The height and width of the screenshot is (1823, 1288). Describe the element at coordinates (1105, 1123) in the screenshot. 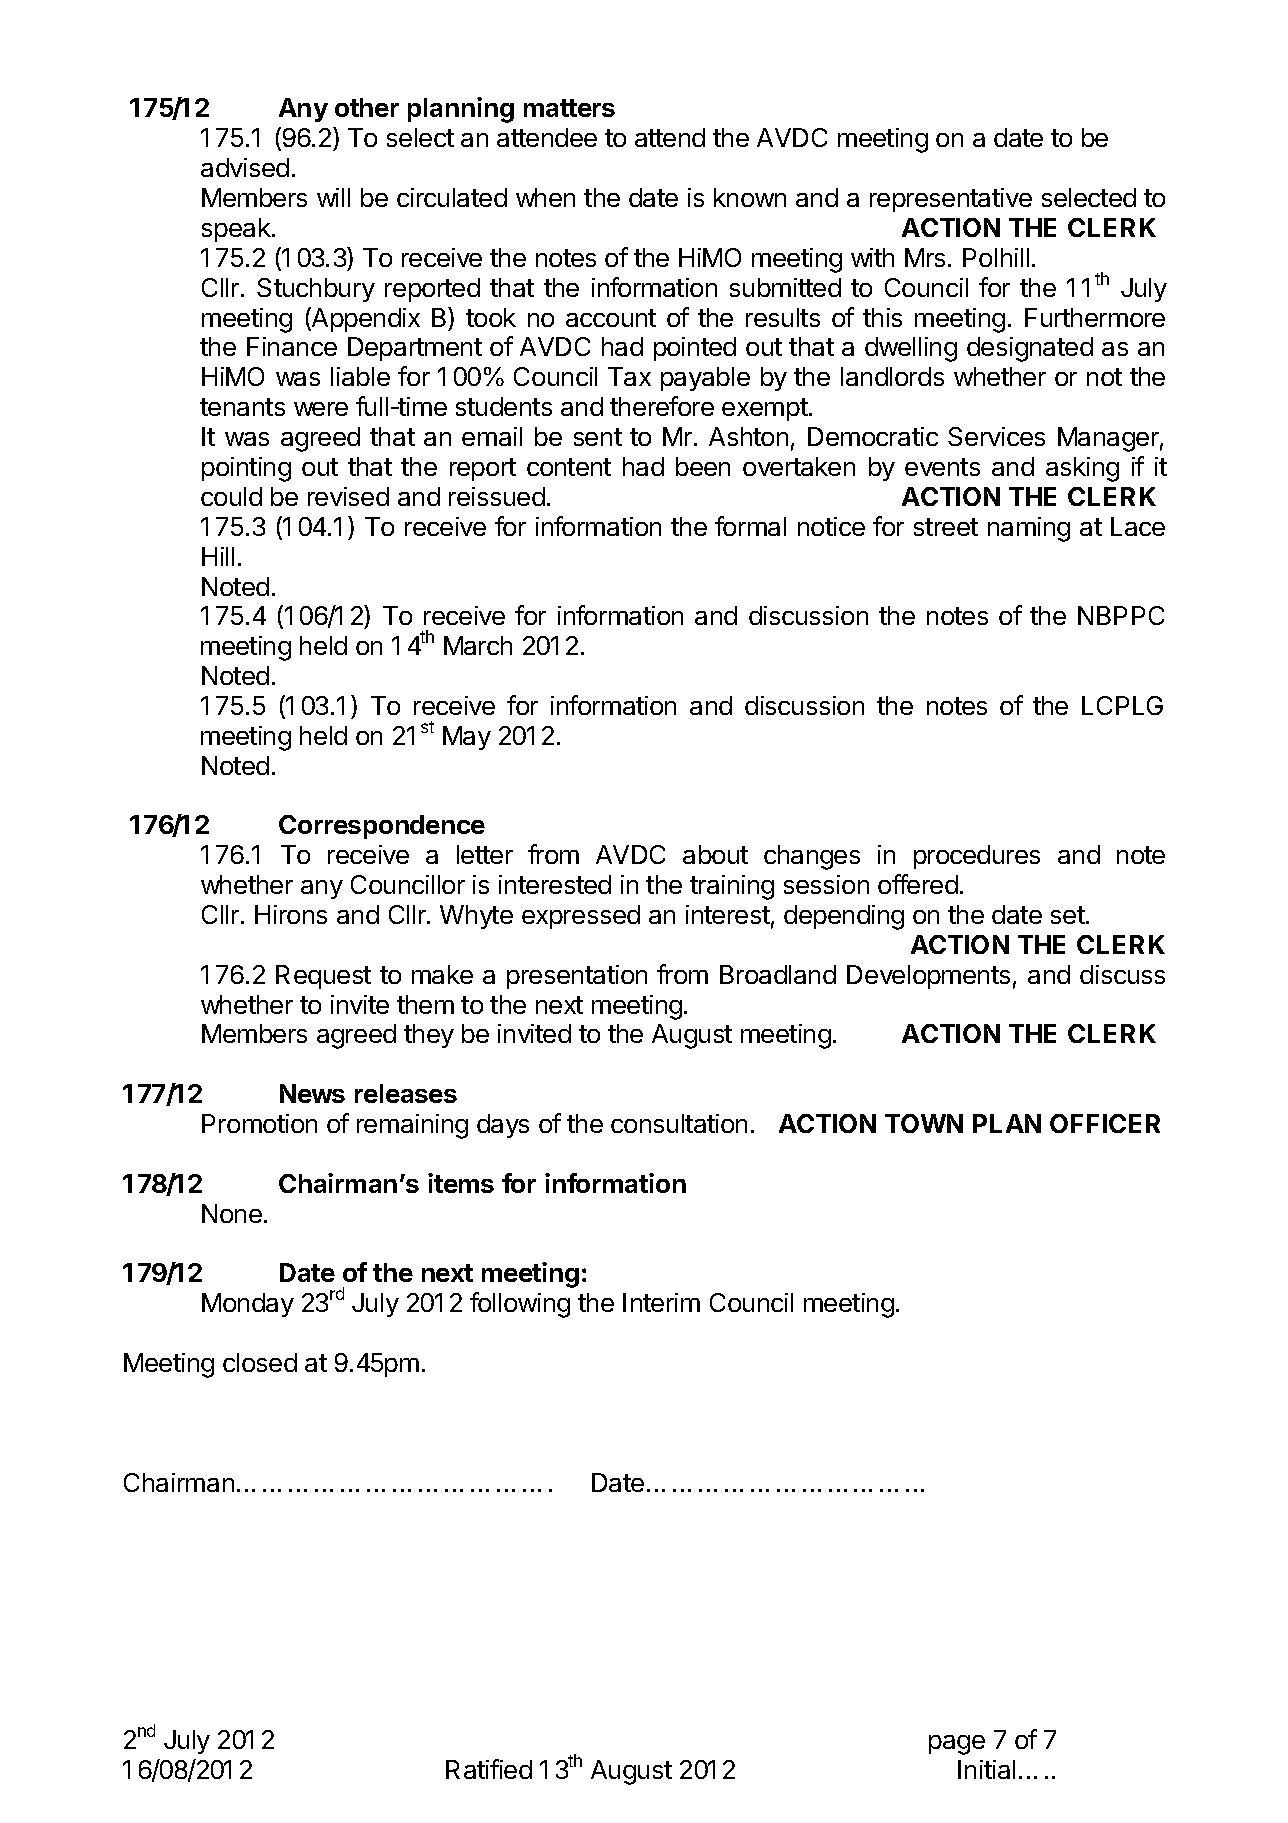

I see `OFFICER` at that location.
